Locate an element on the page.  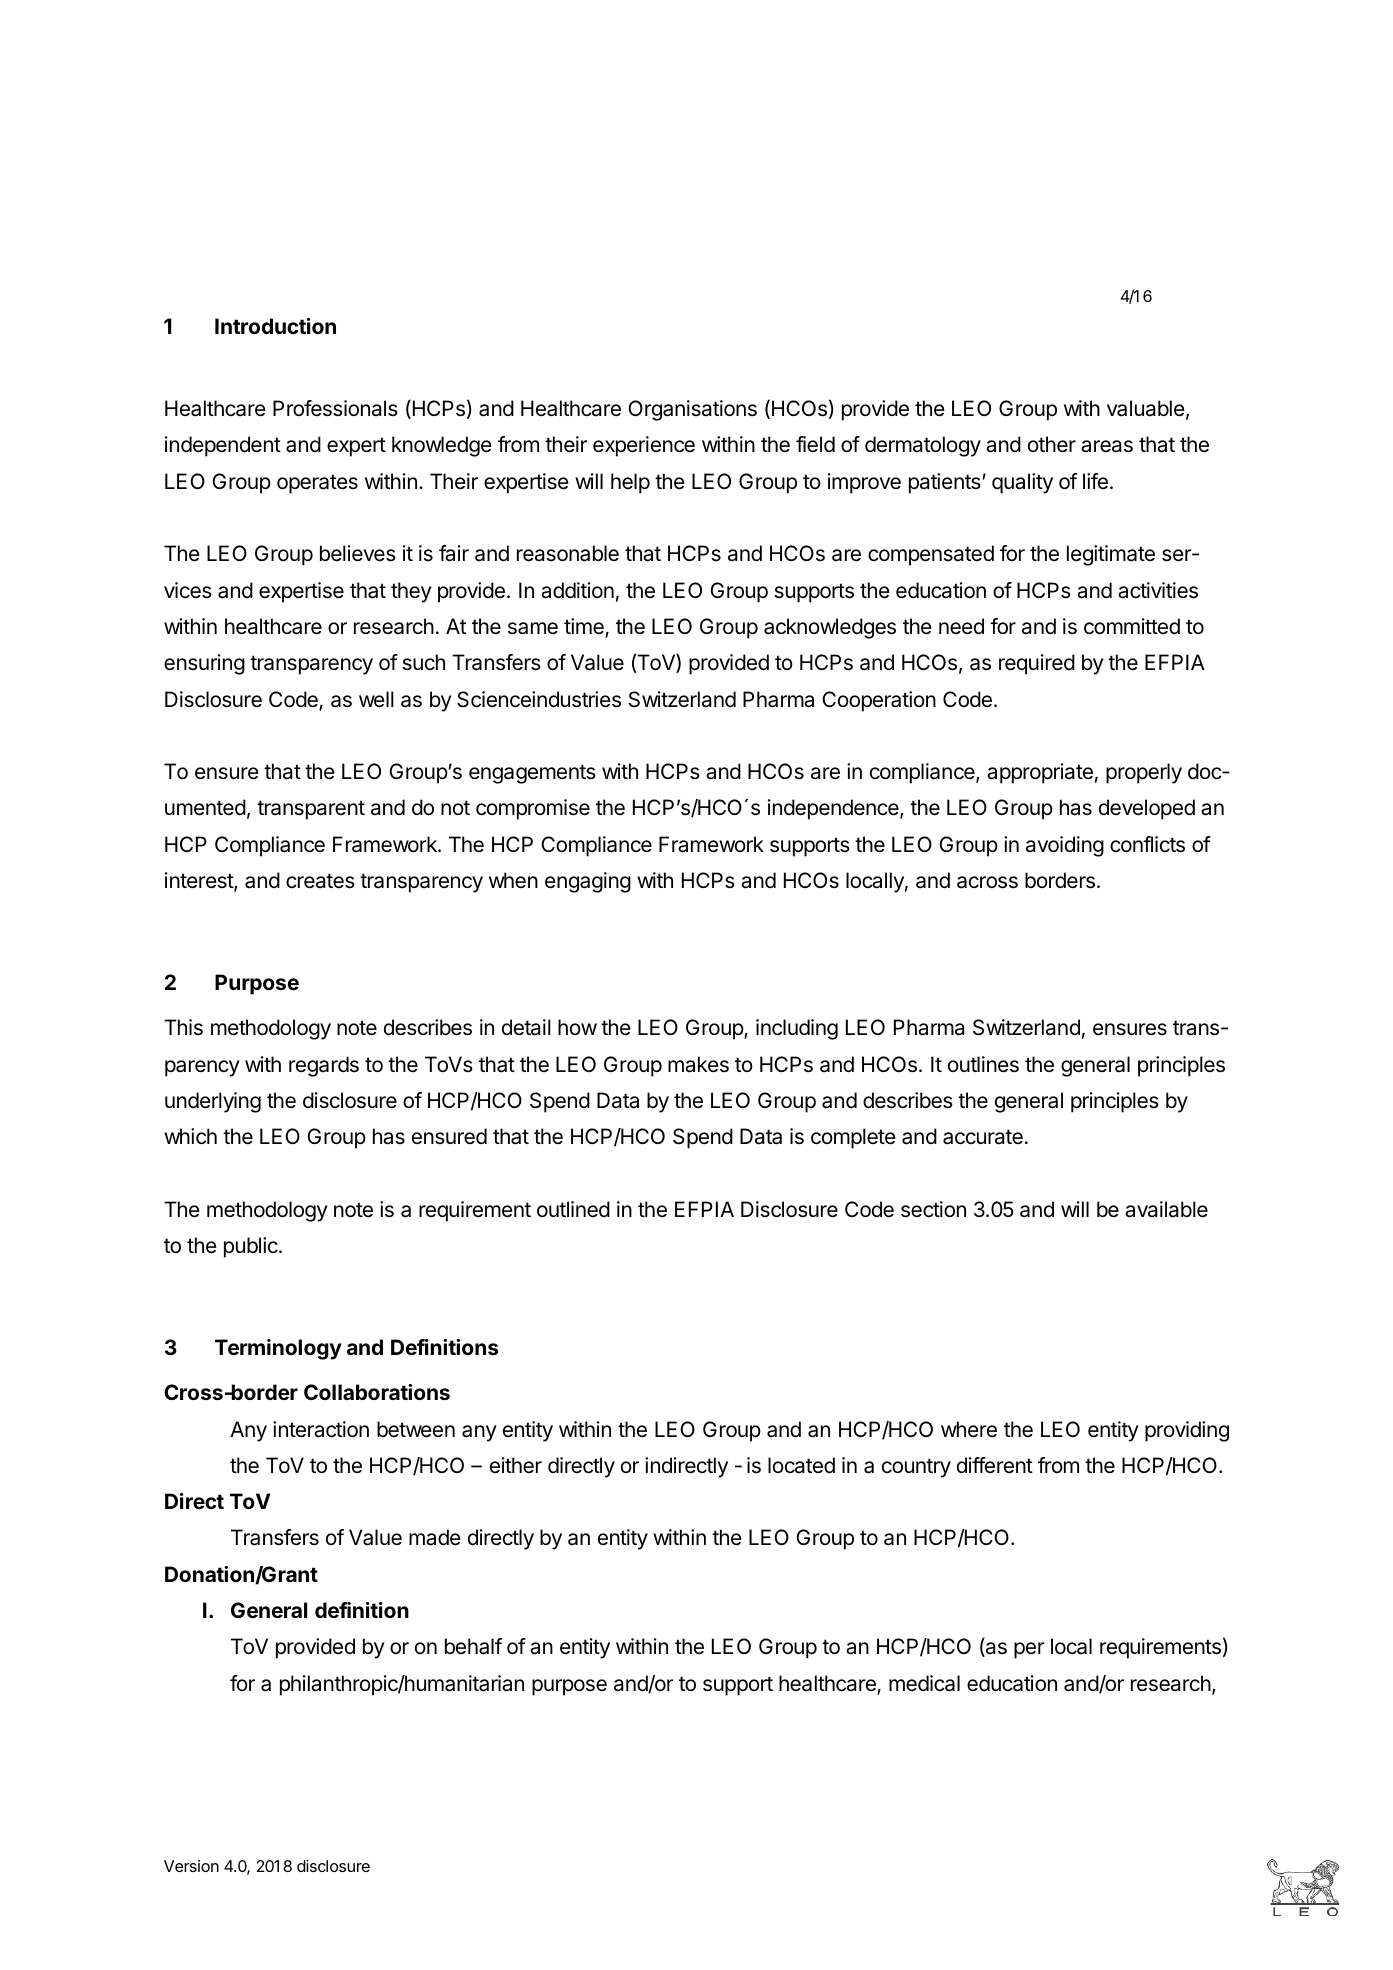
creates is located at coordinates (320, 881).
